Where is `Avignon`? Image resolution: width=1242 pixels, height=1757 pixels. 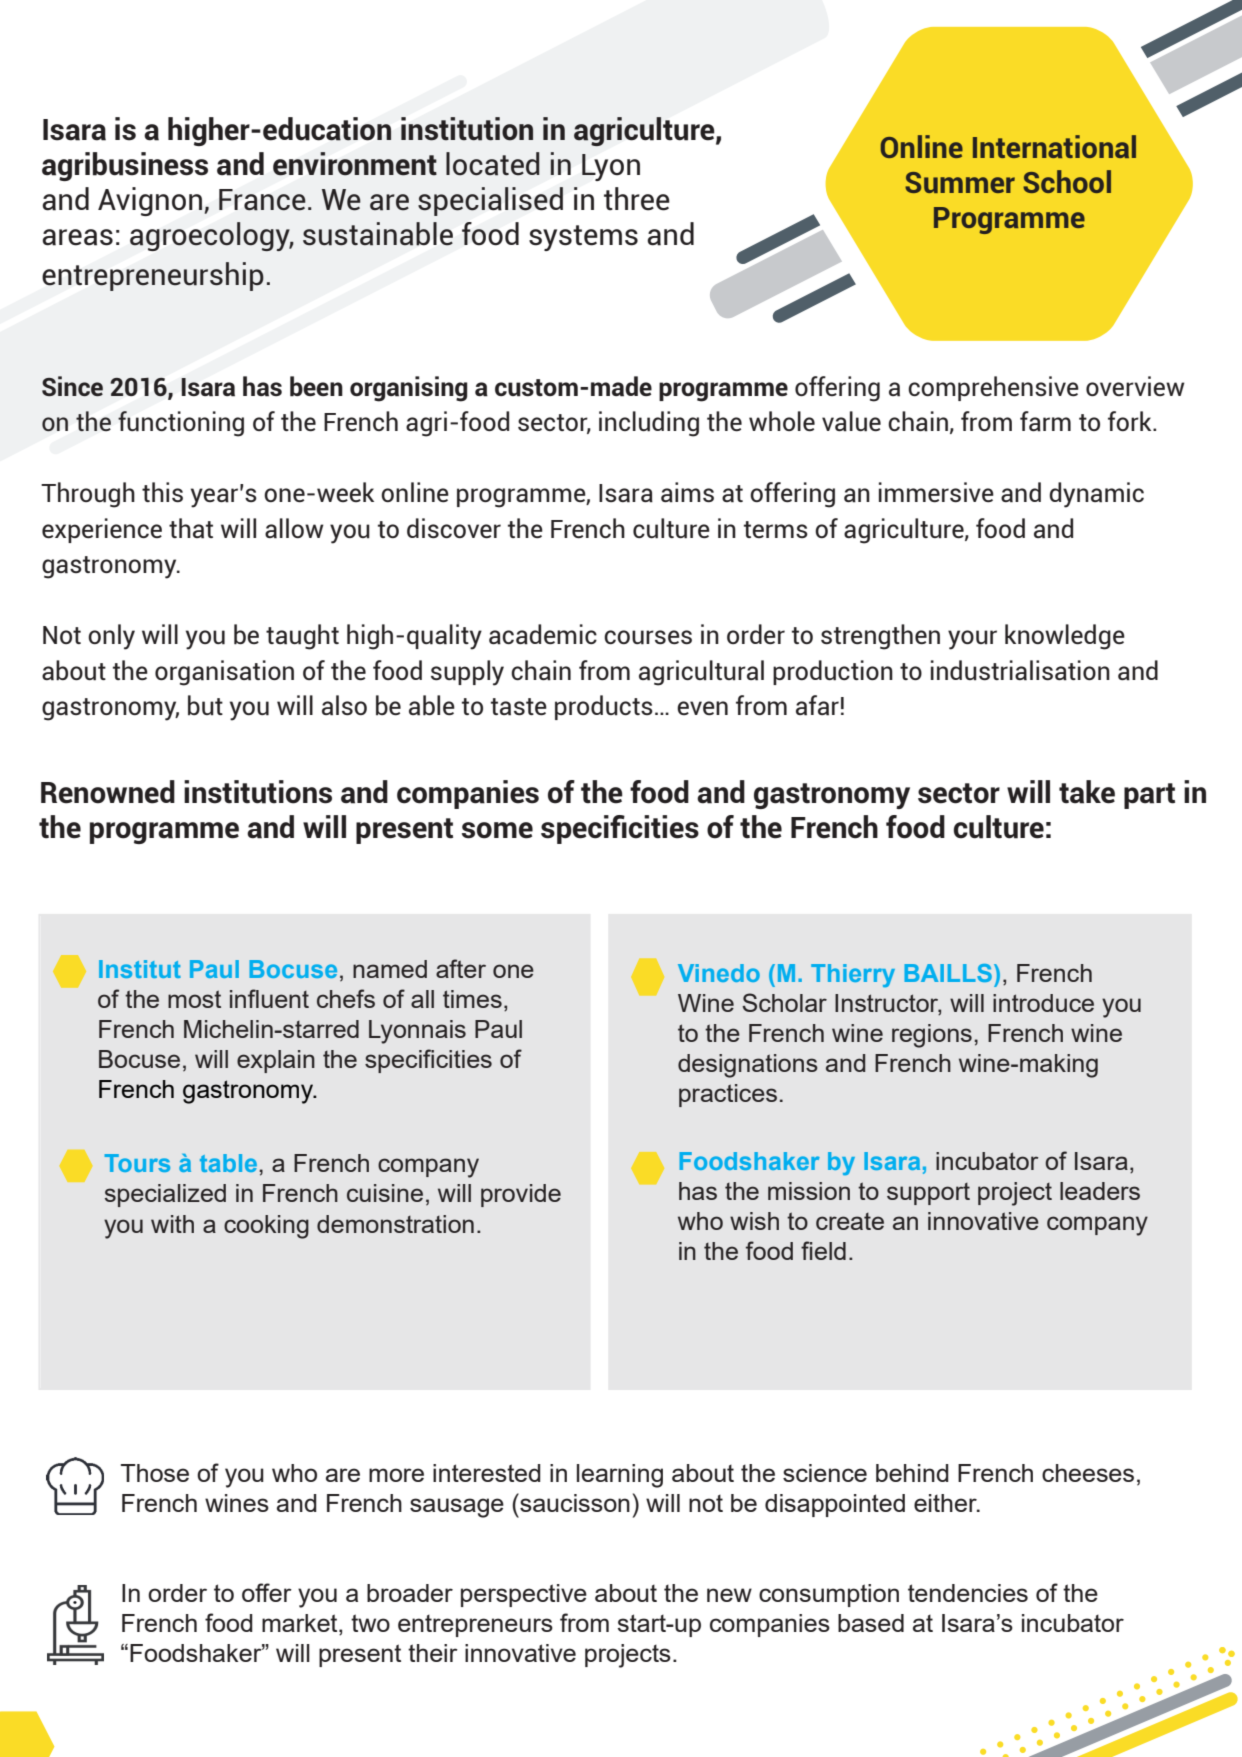
Avignon is located at coordinates (151, 201).
